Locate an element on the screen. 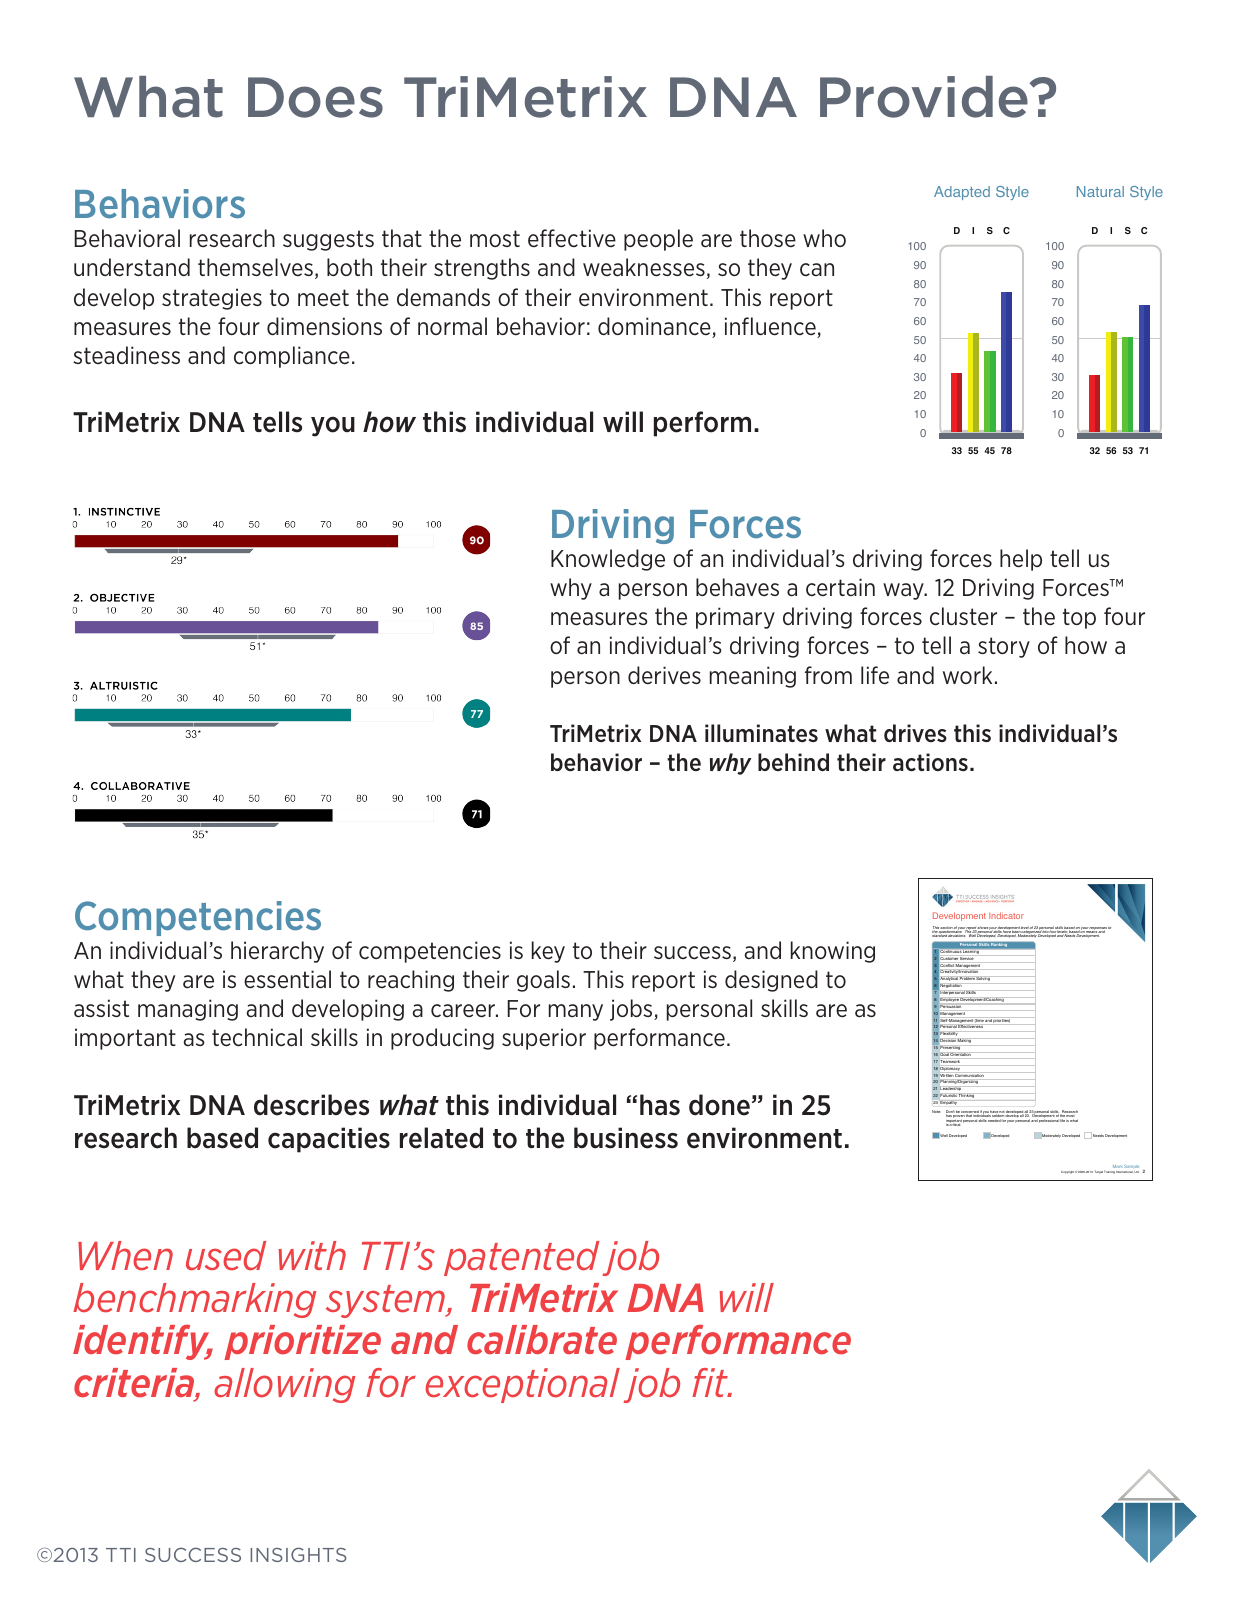  fit is located at coordinates (711, 1382).
